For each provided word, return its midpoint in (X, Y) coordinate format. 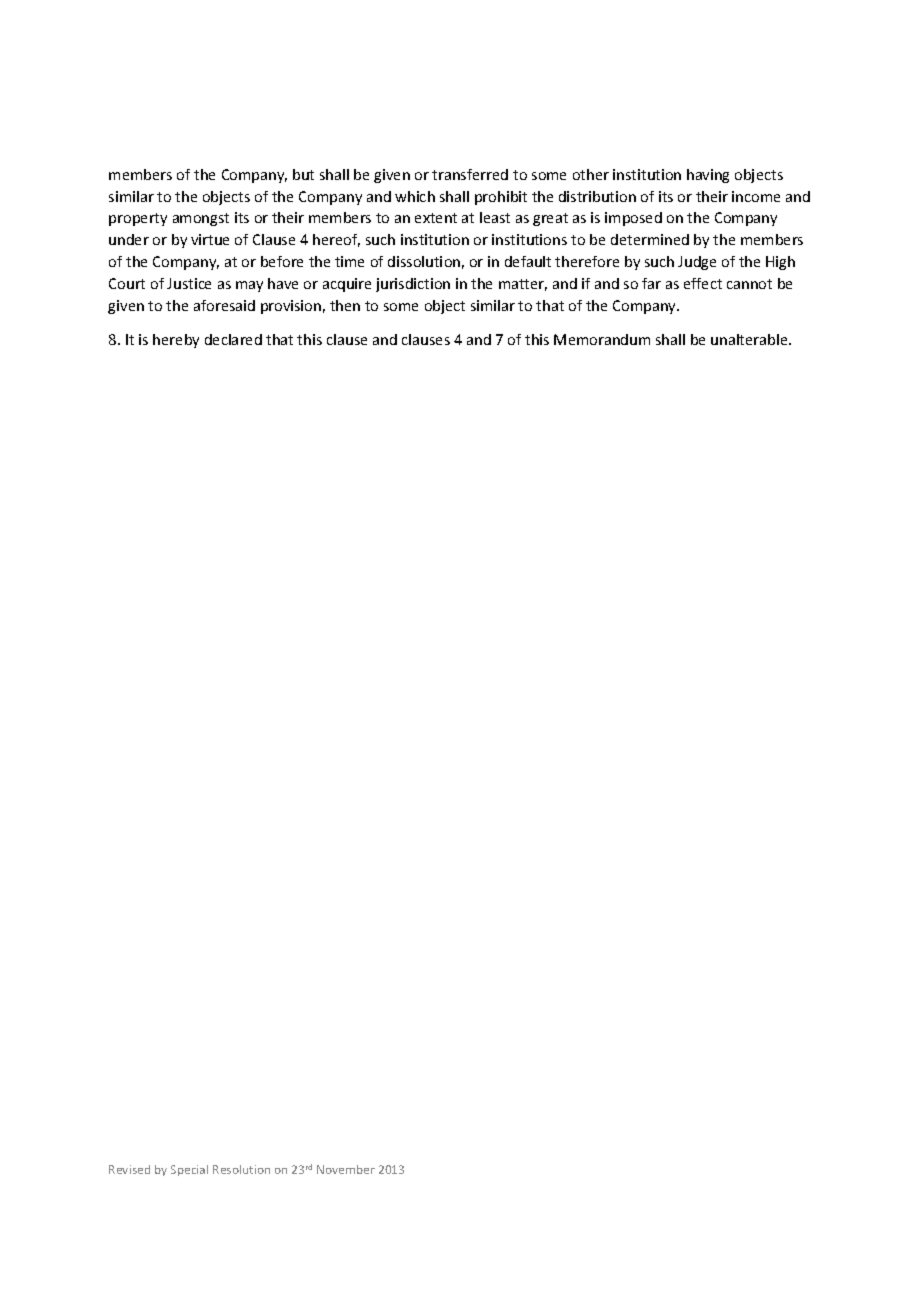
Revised (129, 1169)
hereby (176, 341)
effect (703, 283)
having (708, 176)
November (346, 1169)
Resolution (241, 1169)
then (345, 305)
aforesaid (224, 305)
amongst (201, 219)
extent (436, 218)
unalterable (750, 339)
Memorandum (602, 339)
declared (233, 339)
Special (189, 1170)
